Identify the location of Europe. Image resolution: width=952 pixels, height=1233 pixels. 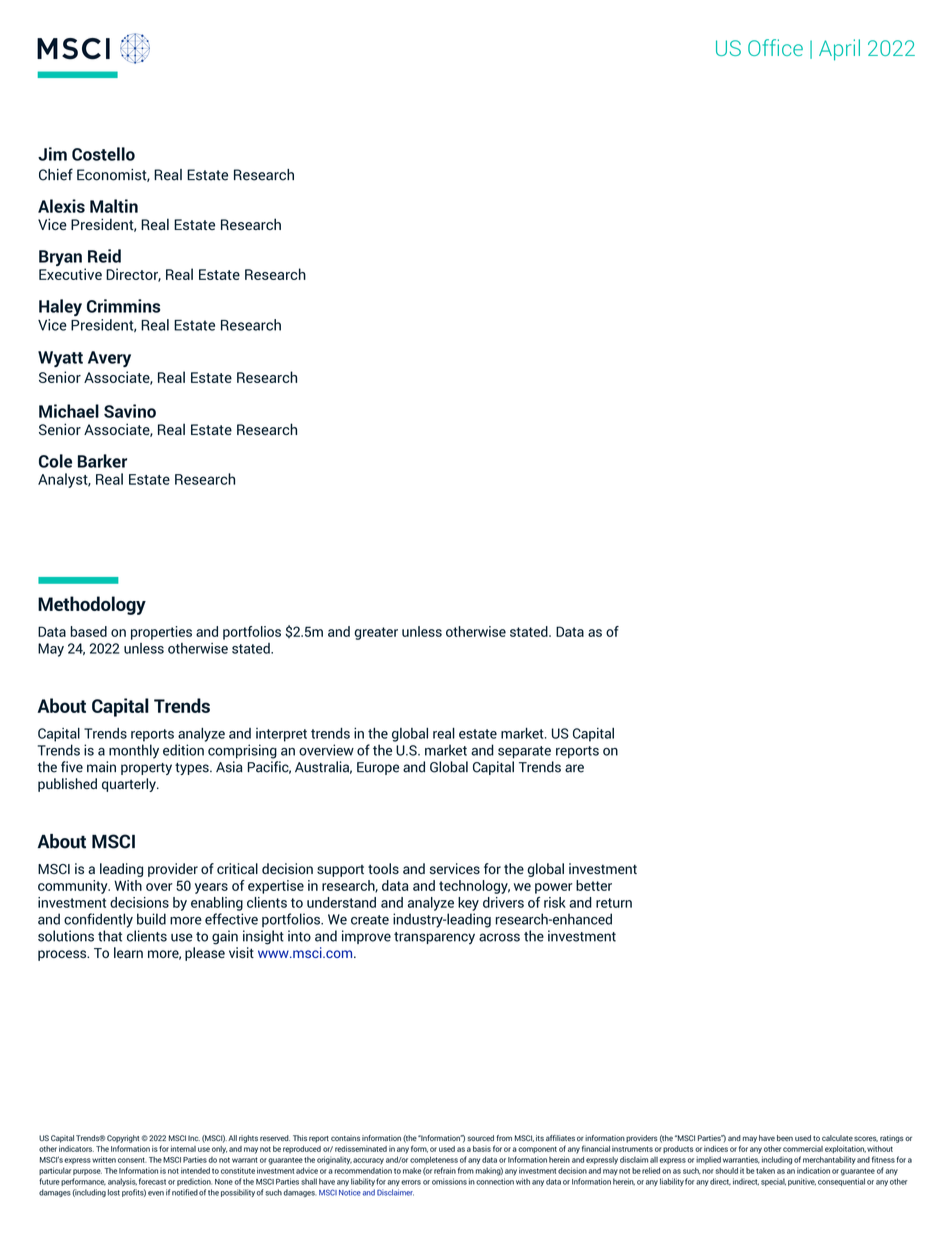
(378, 768).
